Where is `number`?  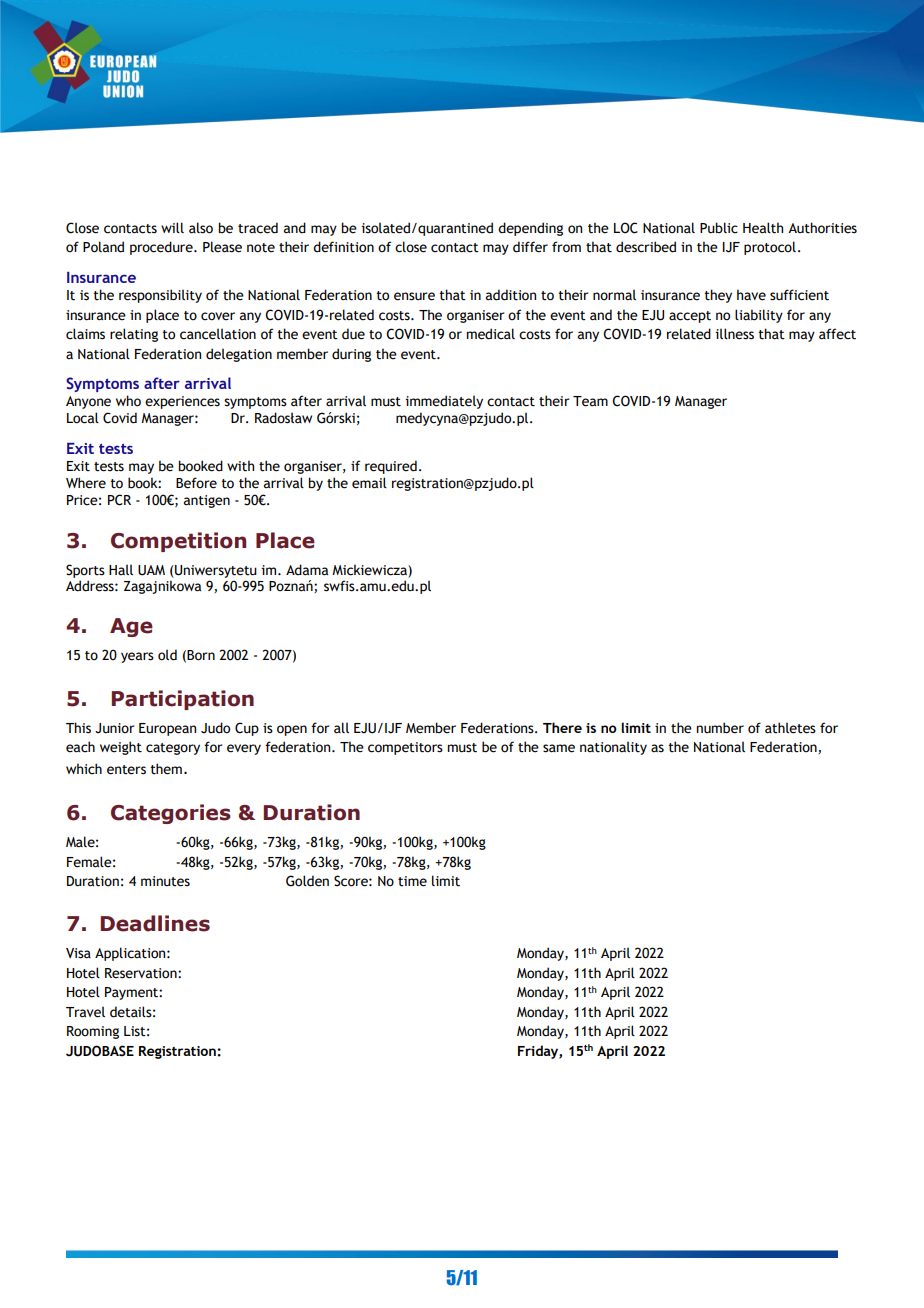
number is located at coordinates (720, 728).
